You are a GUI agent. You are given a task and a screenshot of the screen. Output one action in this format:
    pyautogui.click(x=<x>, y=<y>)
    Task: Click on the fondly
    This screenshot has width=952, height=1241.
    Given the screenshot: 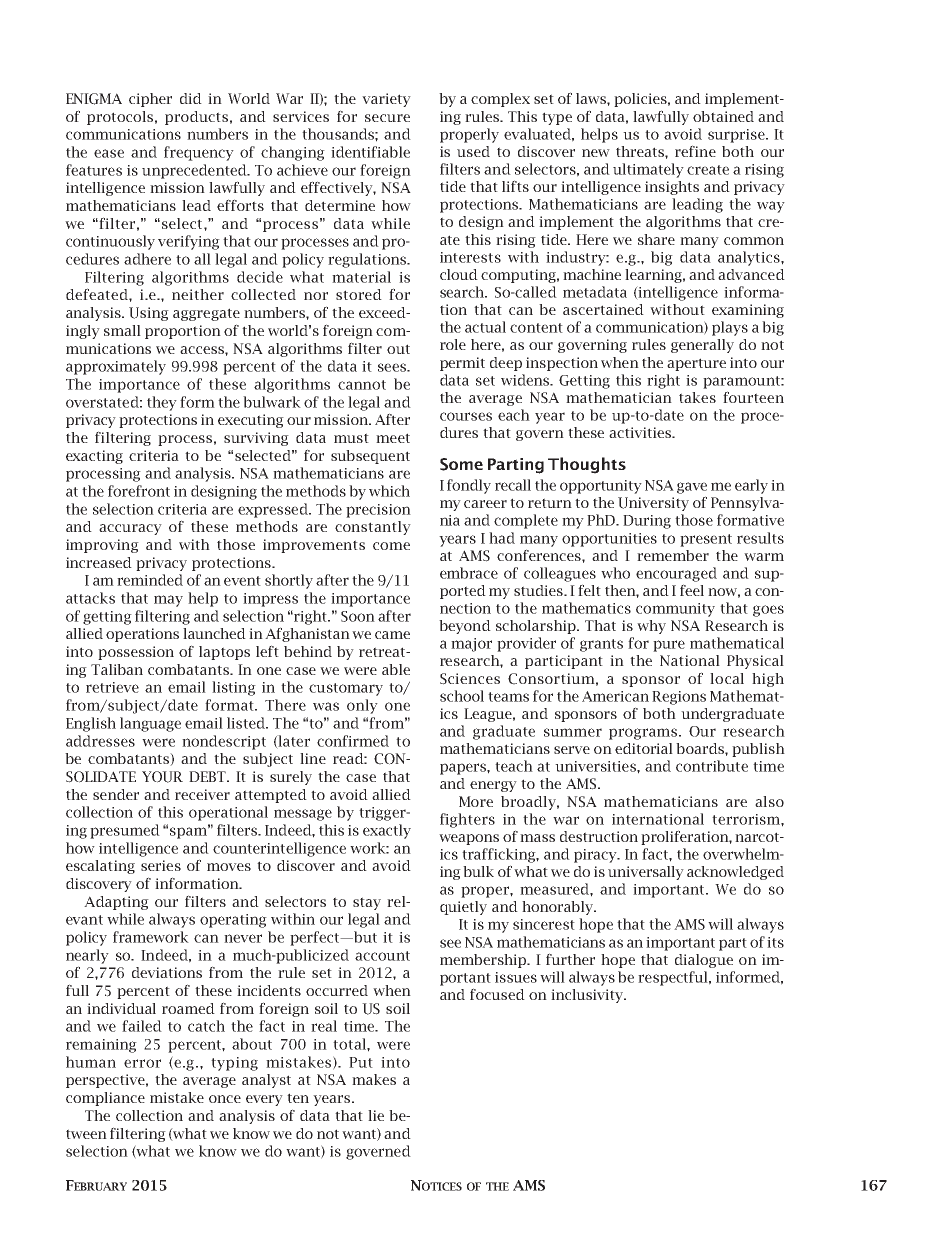 What is the action you would take?
    pyautogui.click(x=469, y=486)
